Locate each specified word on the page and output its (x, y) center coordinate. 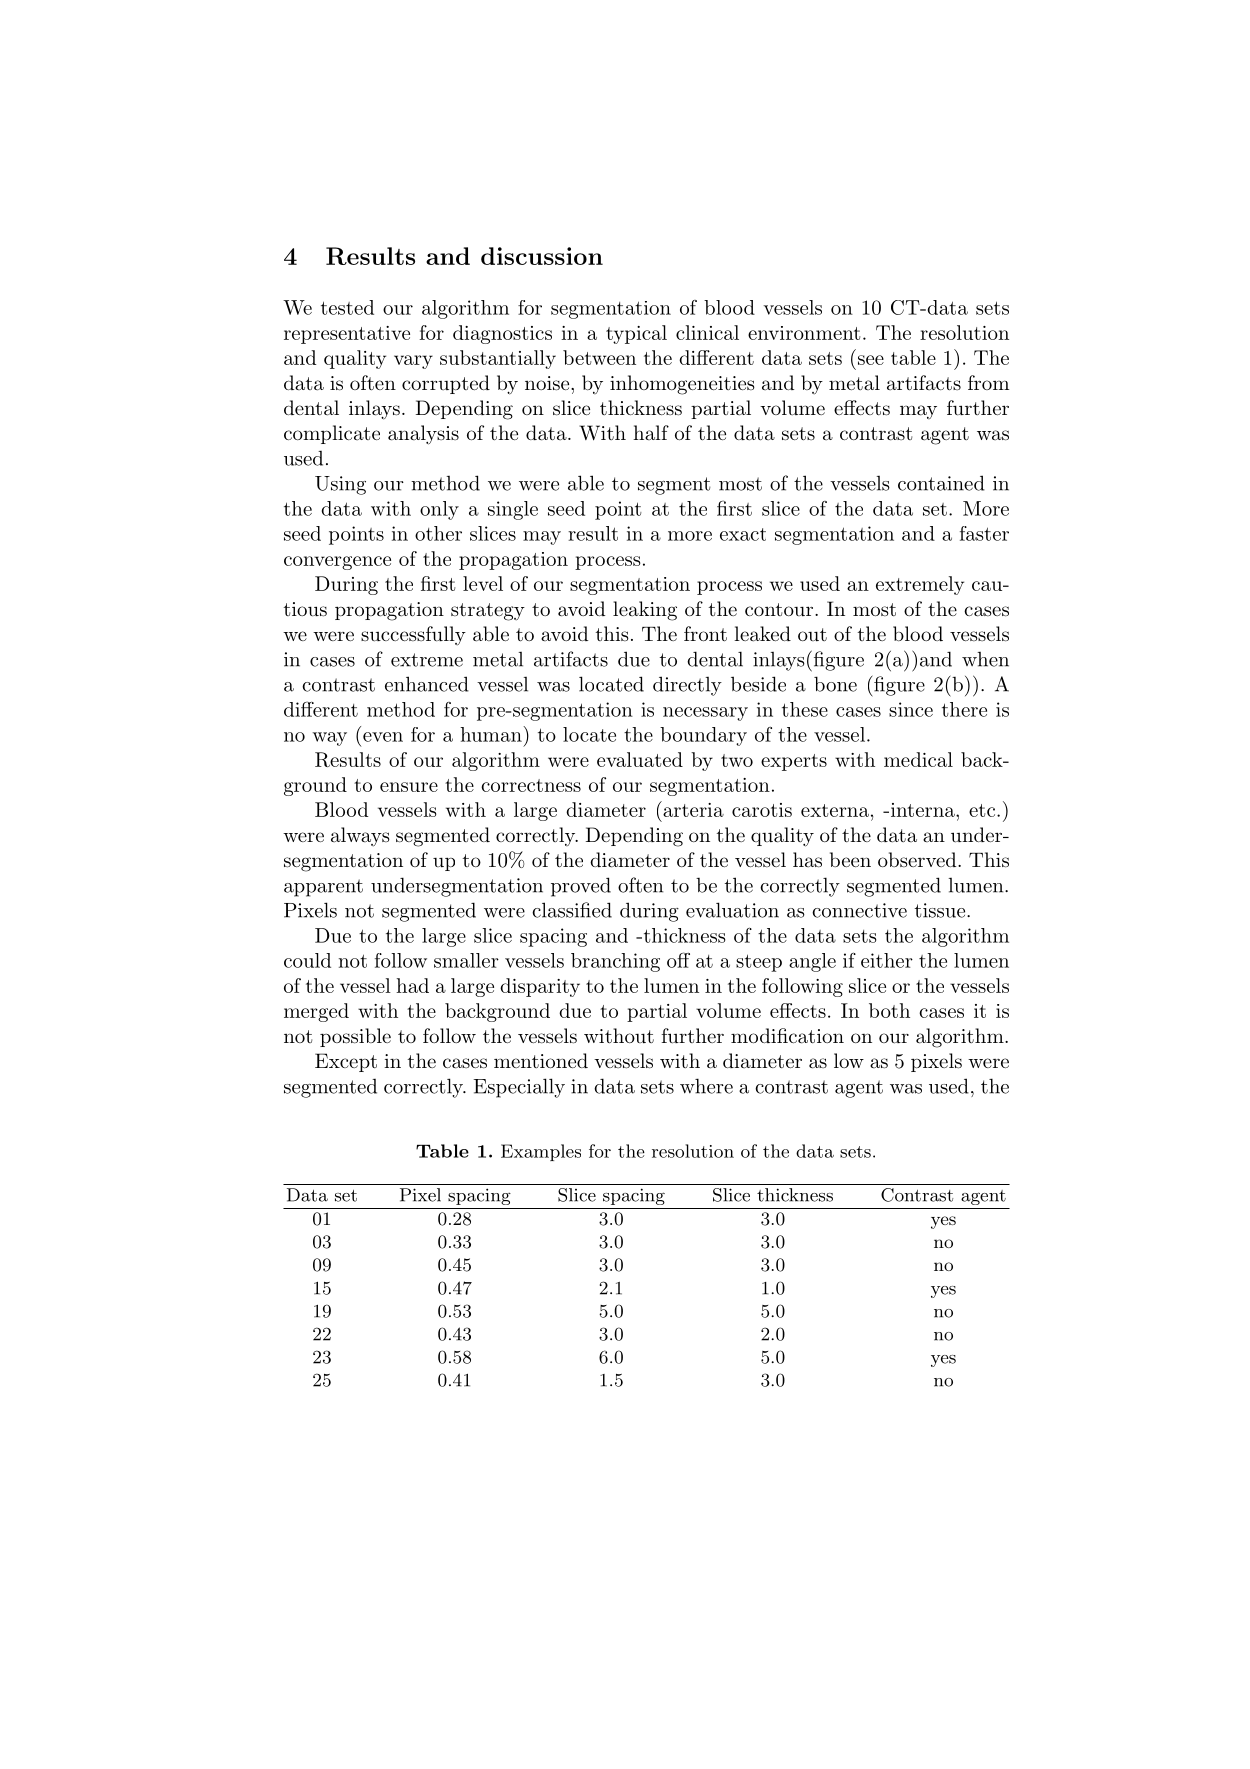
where (706, 1086)
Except (346, 1062)
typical (636, 334)
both (889, 1010)
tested (347, 307)
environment (804, 333)
